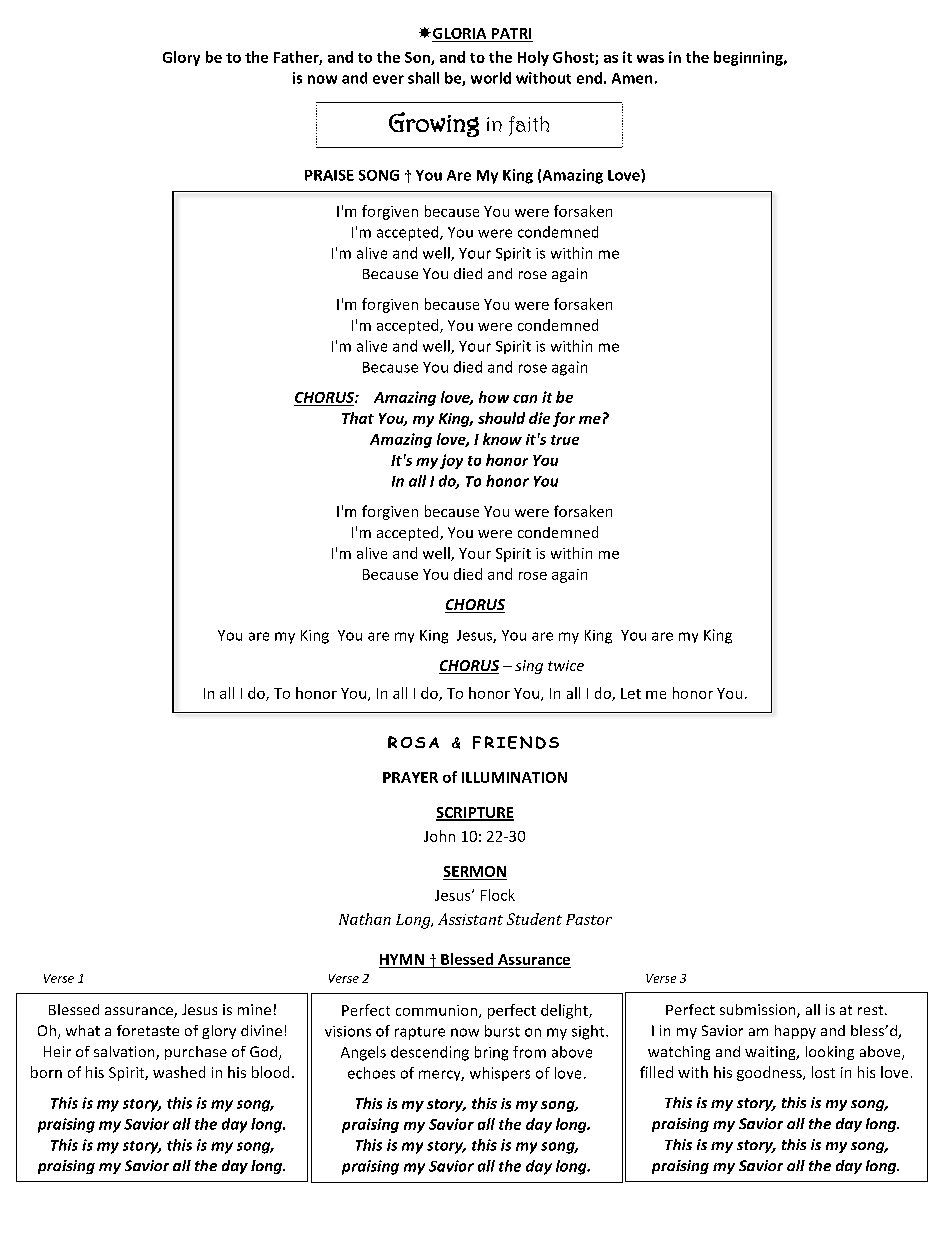 The width and height of the screenshot is (952, 1233). I want to click on That, so click(358, 418).
